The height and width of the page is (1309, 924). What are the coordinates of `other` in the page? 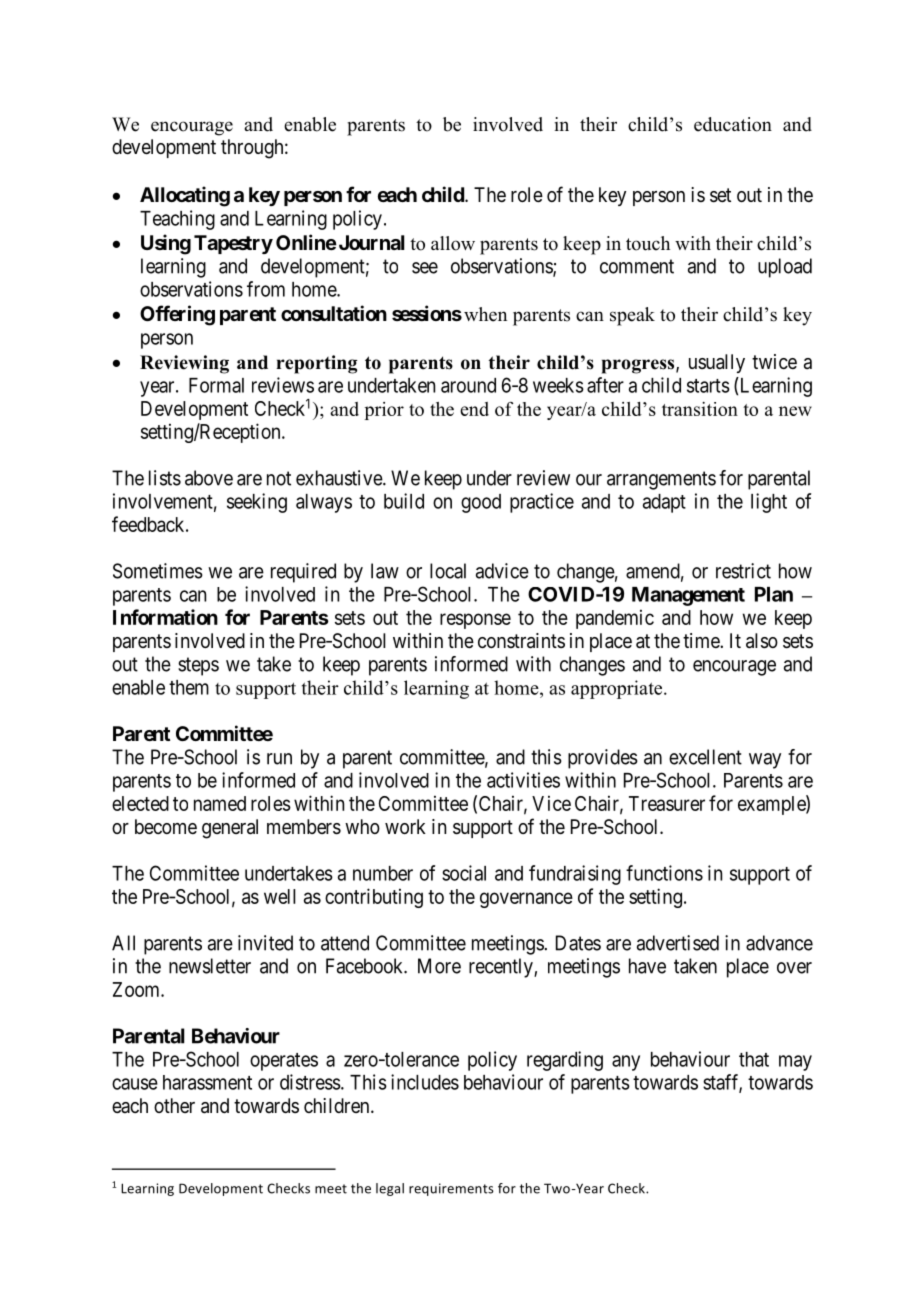 It's located at (174, 1105).
